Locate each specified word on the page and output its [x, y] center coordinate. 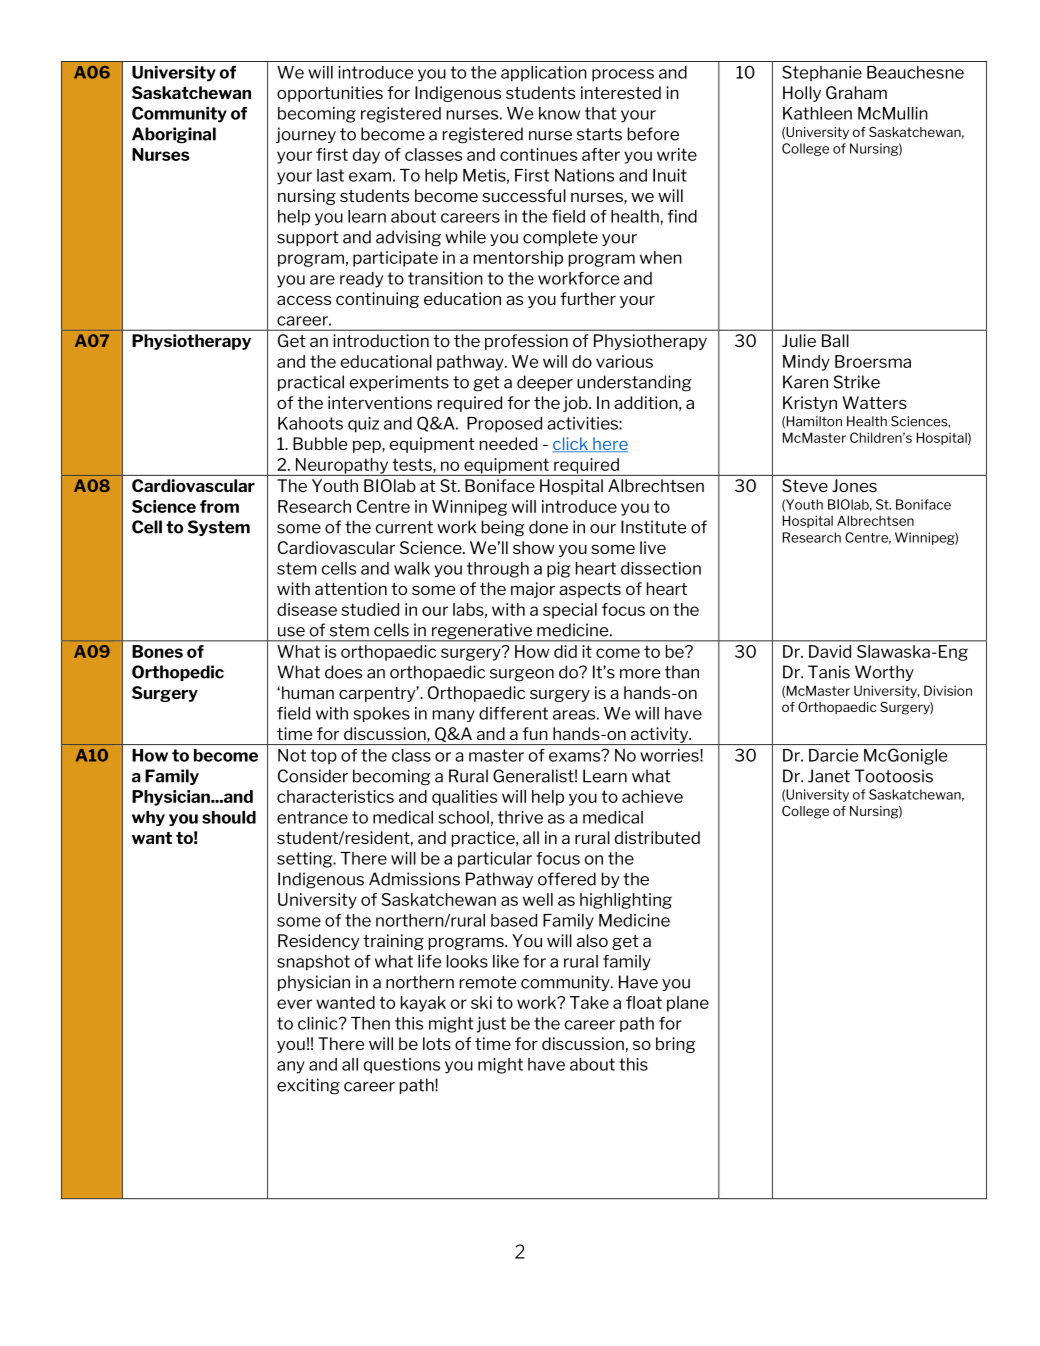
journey [306, 135]
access [304, 300]
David [830, 651]
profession [526, 342]
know [559, 113]
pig [558, 570]
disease [307, 609]
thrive [520, 817]
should [229, 817]
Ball [835, 340]
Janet [829, 776]
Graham [856, 92]
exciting [308, 1086]
